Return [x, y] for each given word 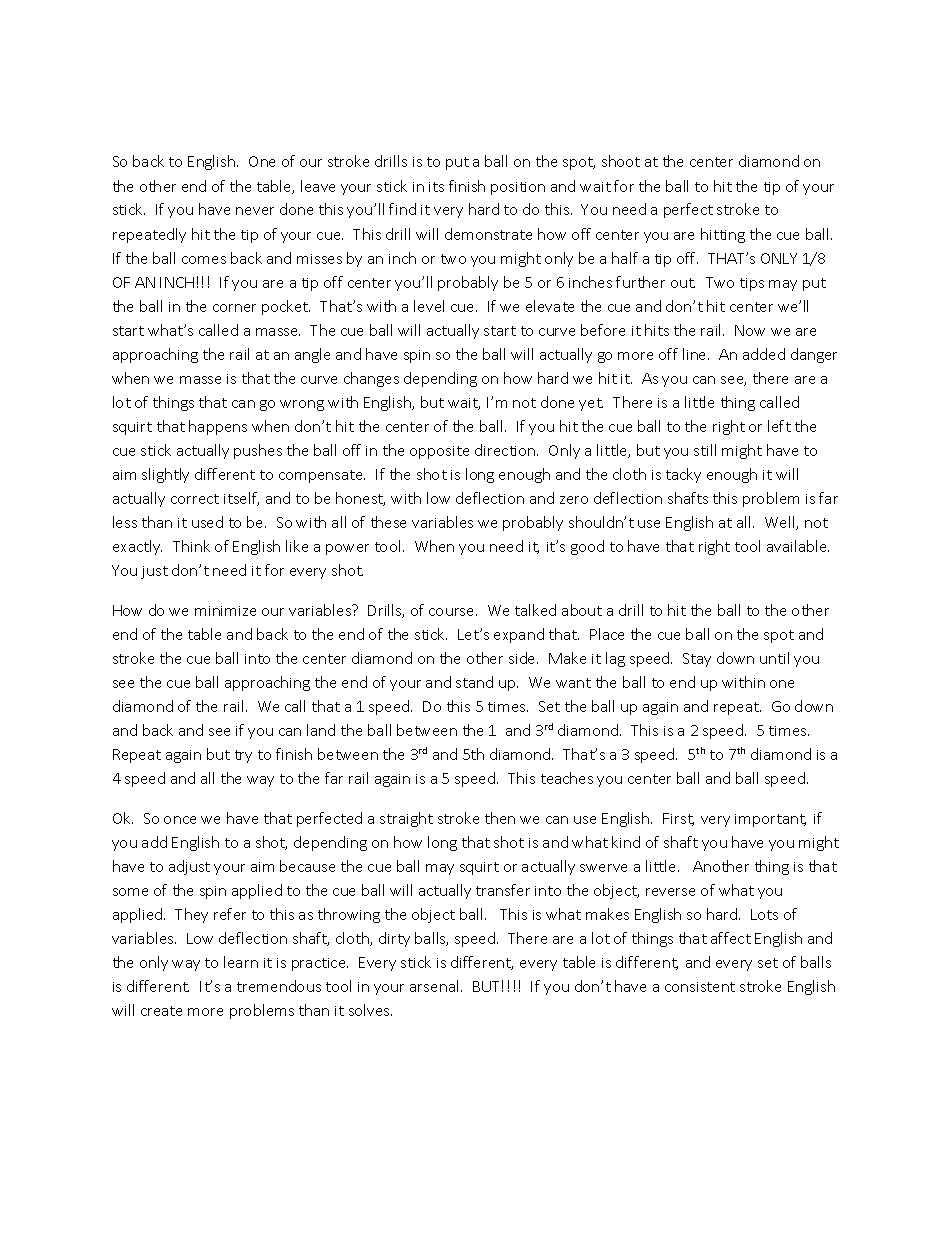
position [518, 188]
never [255, 211]
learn [241, 962]
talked [535, 610]
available [798, 546]
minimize [225, 611]
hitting [723, 235]
